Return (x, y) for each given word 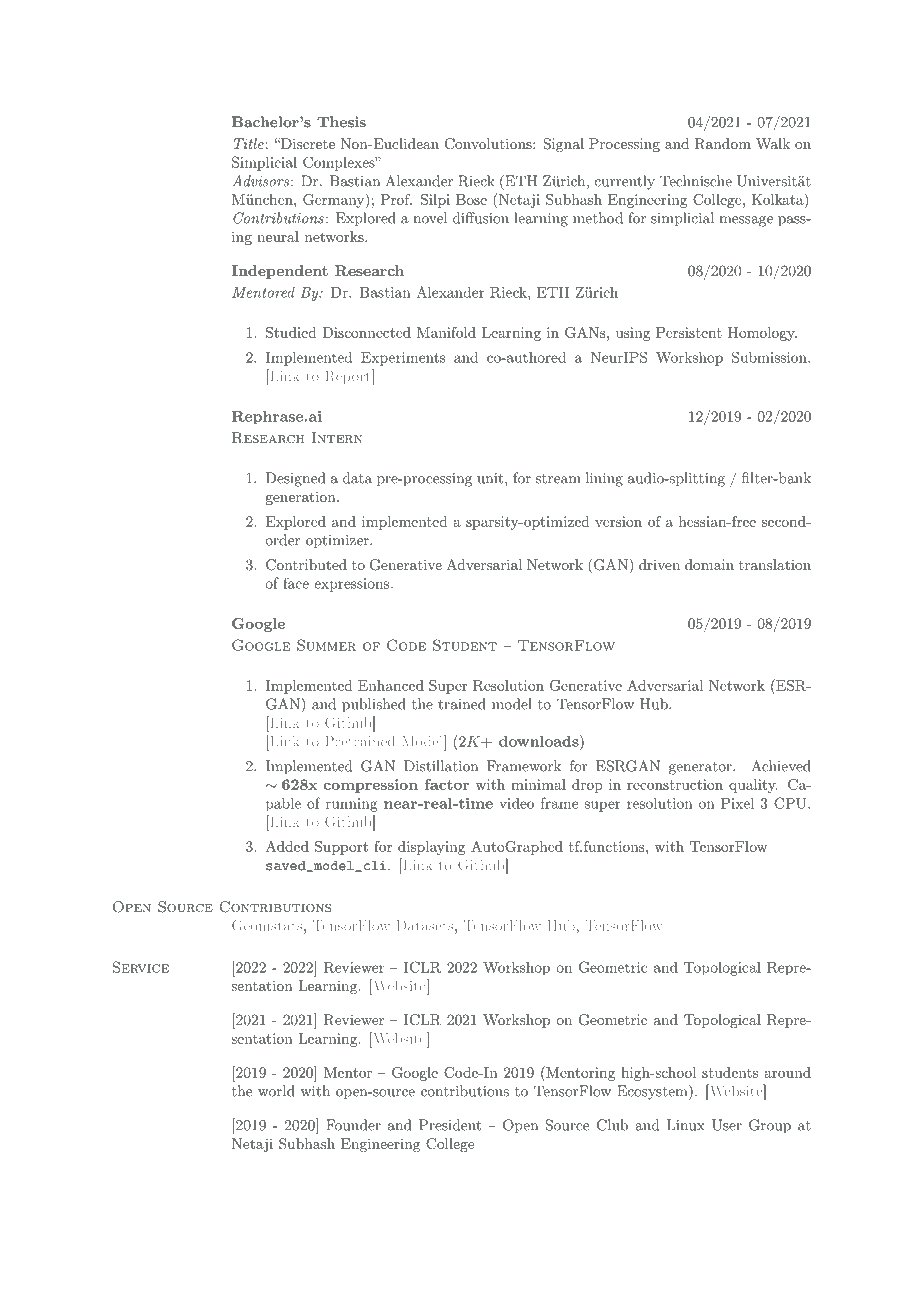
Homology (762, 334)
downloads (540, 741)
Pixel (737, 803)
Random (723, 144)
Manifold (446, 332)
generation (302, 498)
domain (709, 564)
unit (490, 478)
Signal (564, 145)
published (374, 705)
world (276, 1091)
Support (341, 848)
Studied (291, 332)
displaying (431, 848)
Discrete (306, 143)
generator (701, 768)
